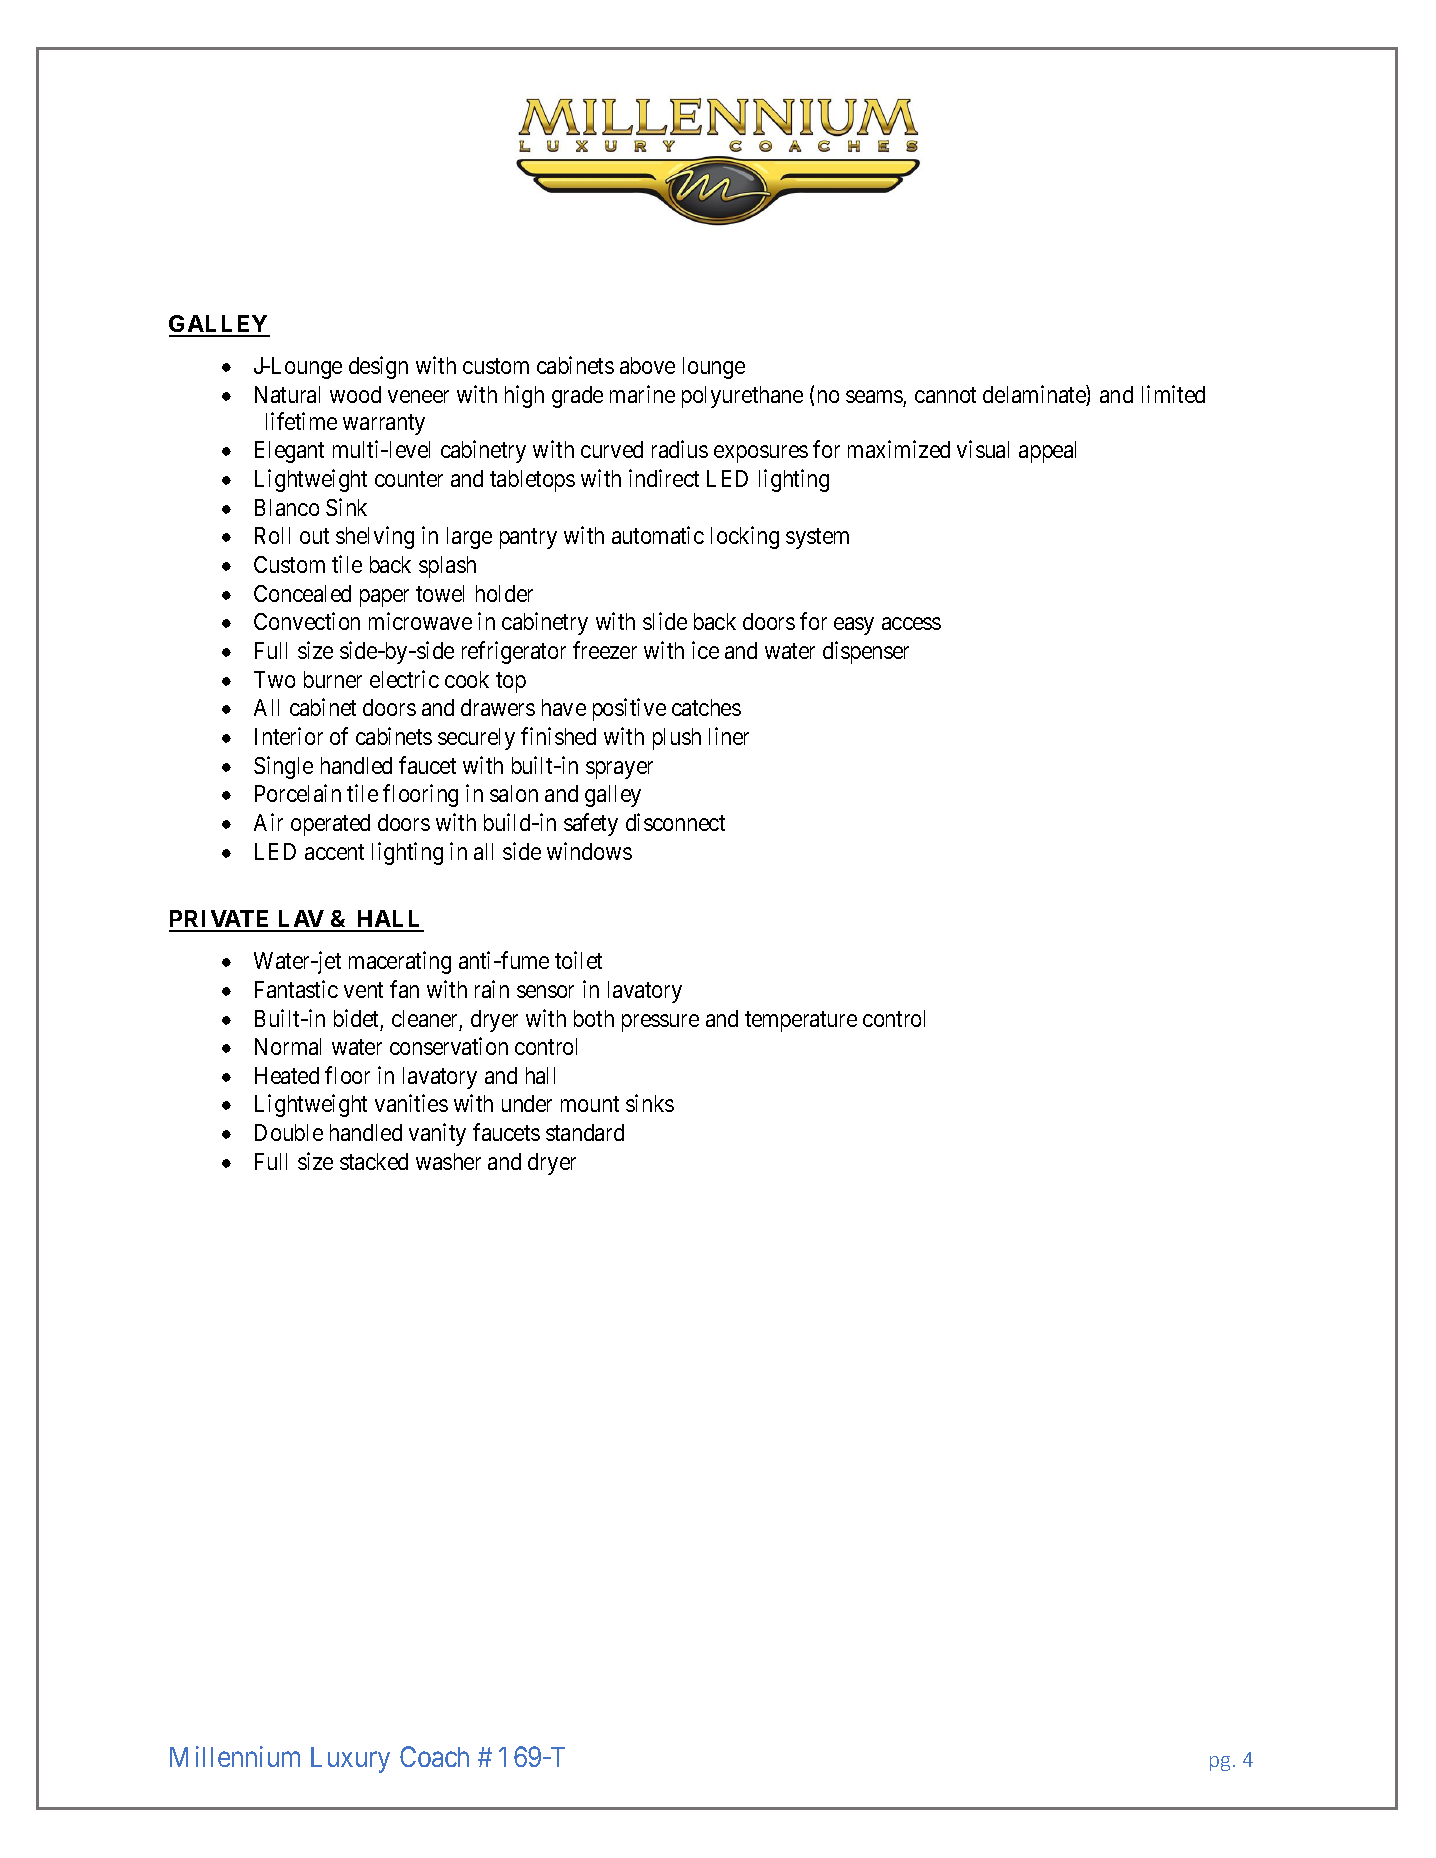 The width and height of the screenshot is (1436, 1858). I want to click on temperature, so click(801, 1021).
